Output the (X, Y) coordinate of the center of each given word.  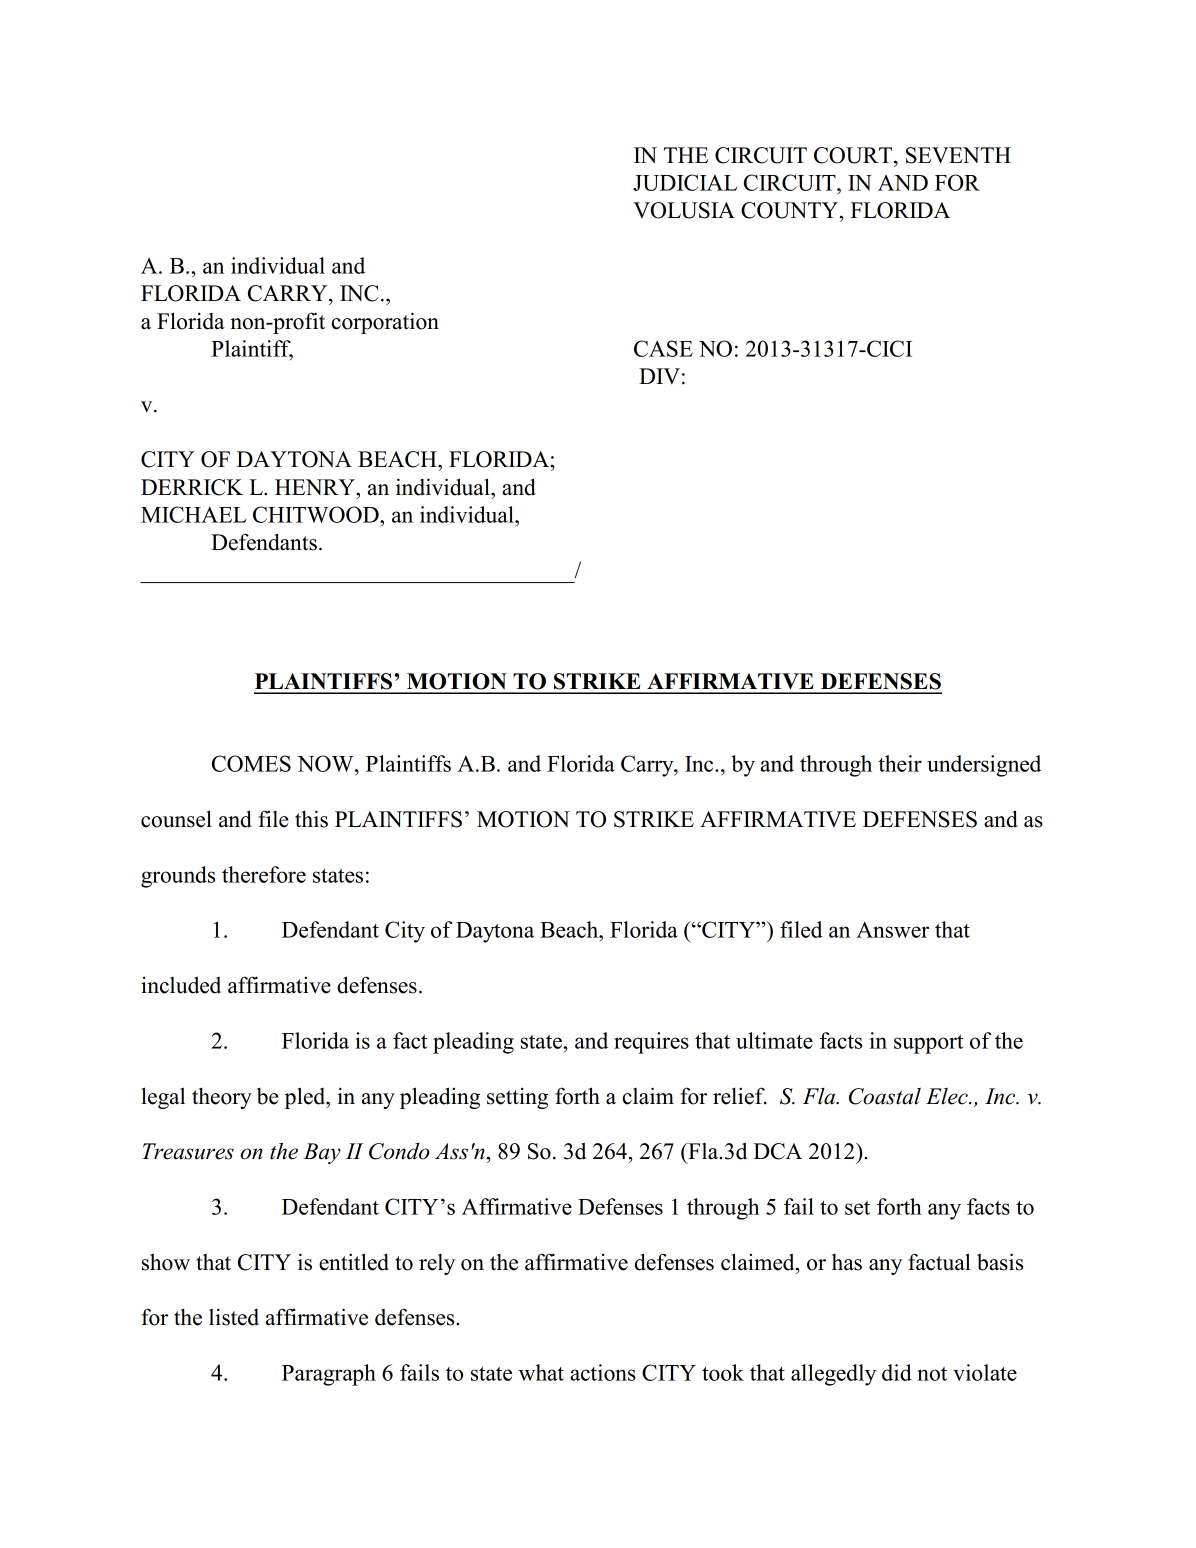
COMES (251, 763)
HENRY (316, 487)
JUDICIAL (685, 182)
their (900, 763)
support (928, 1044)
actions (603, 1372)
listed (234, 1317)
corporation (385, 323)
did (897, 1372)
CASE (663, 348)
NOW (326, 763)
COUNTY (791, 210)
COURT (854, 155)
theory (222, 1098)
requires (651, 1043)
